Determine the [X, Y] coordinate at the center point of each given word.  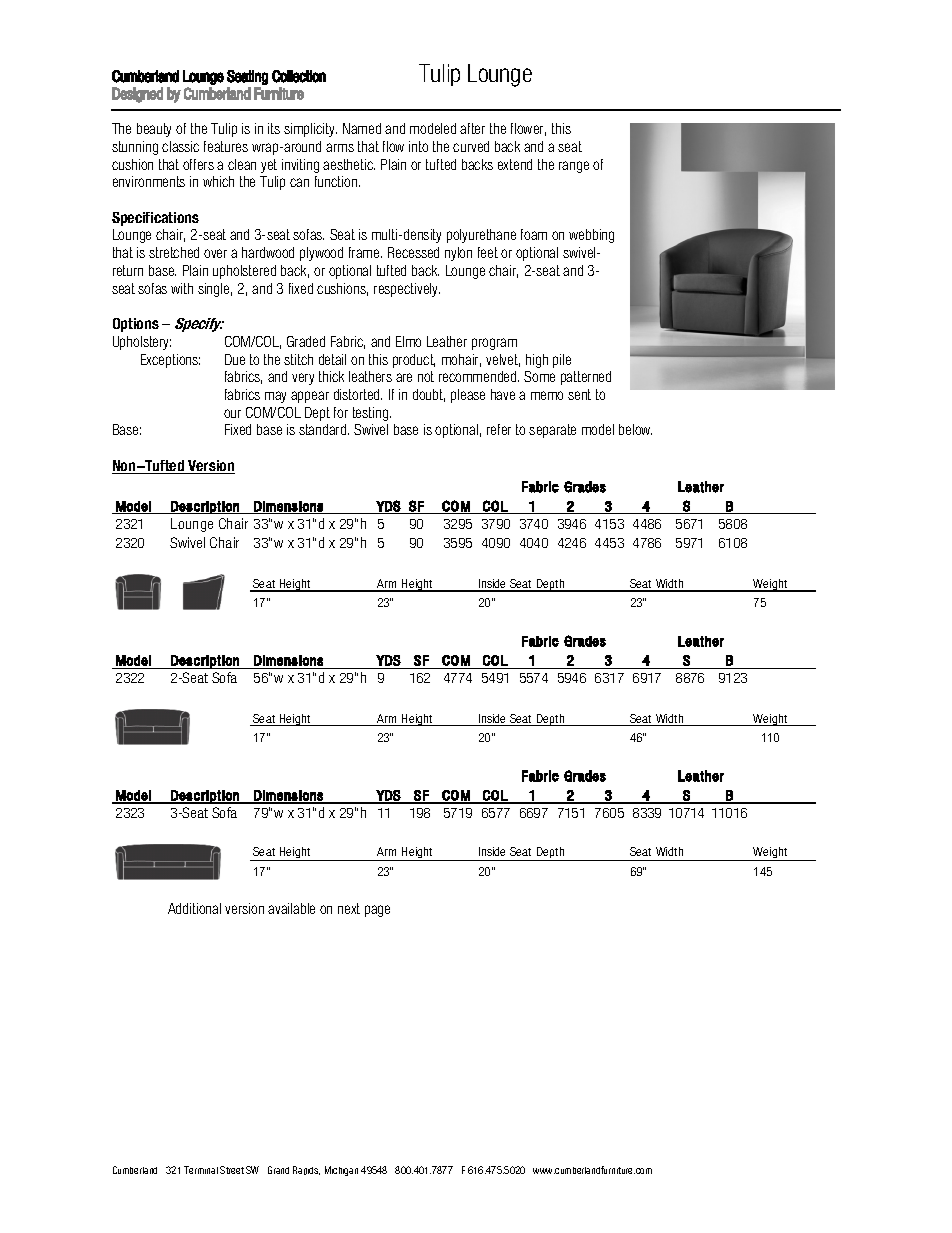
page [377, 911]
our [232, 413]
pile [562, 361]
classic [180, 146]
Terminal [201, 1170]
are [404, 377]
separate [552, 431]
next [349, 908]
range [574, 167]
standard [324, 429]
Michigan [341, 1171]
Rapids [306, 1170]
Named [362, 128]
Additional [194, 908]
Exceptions [170, 361]
